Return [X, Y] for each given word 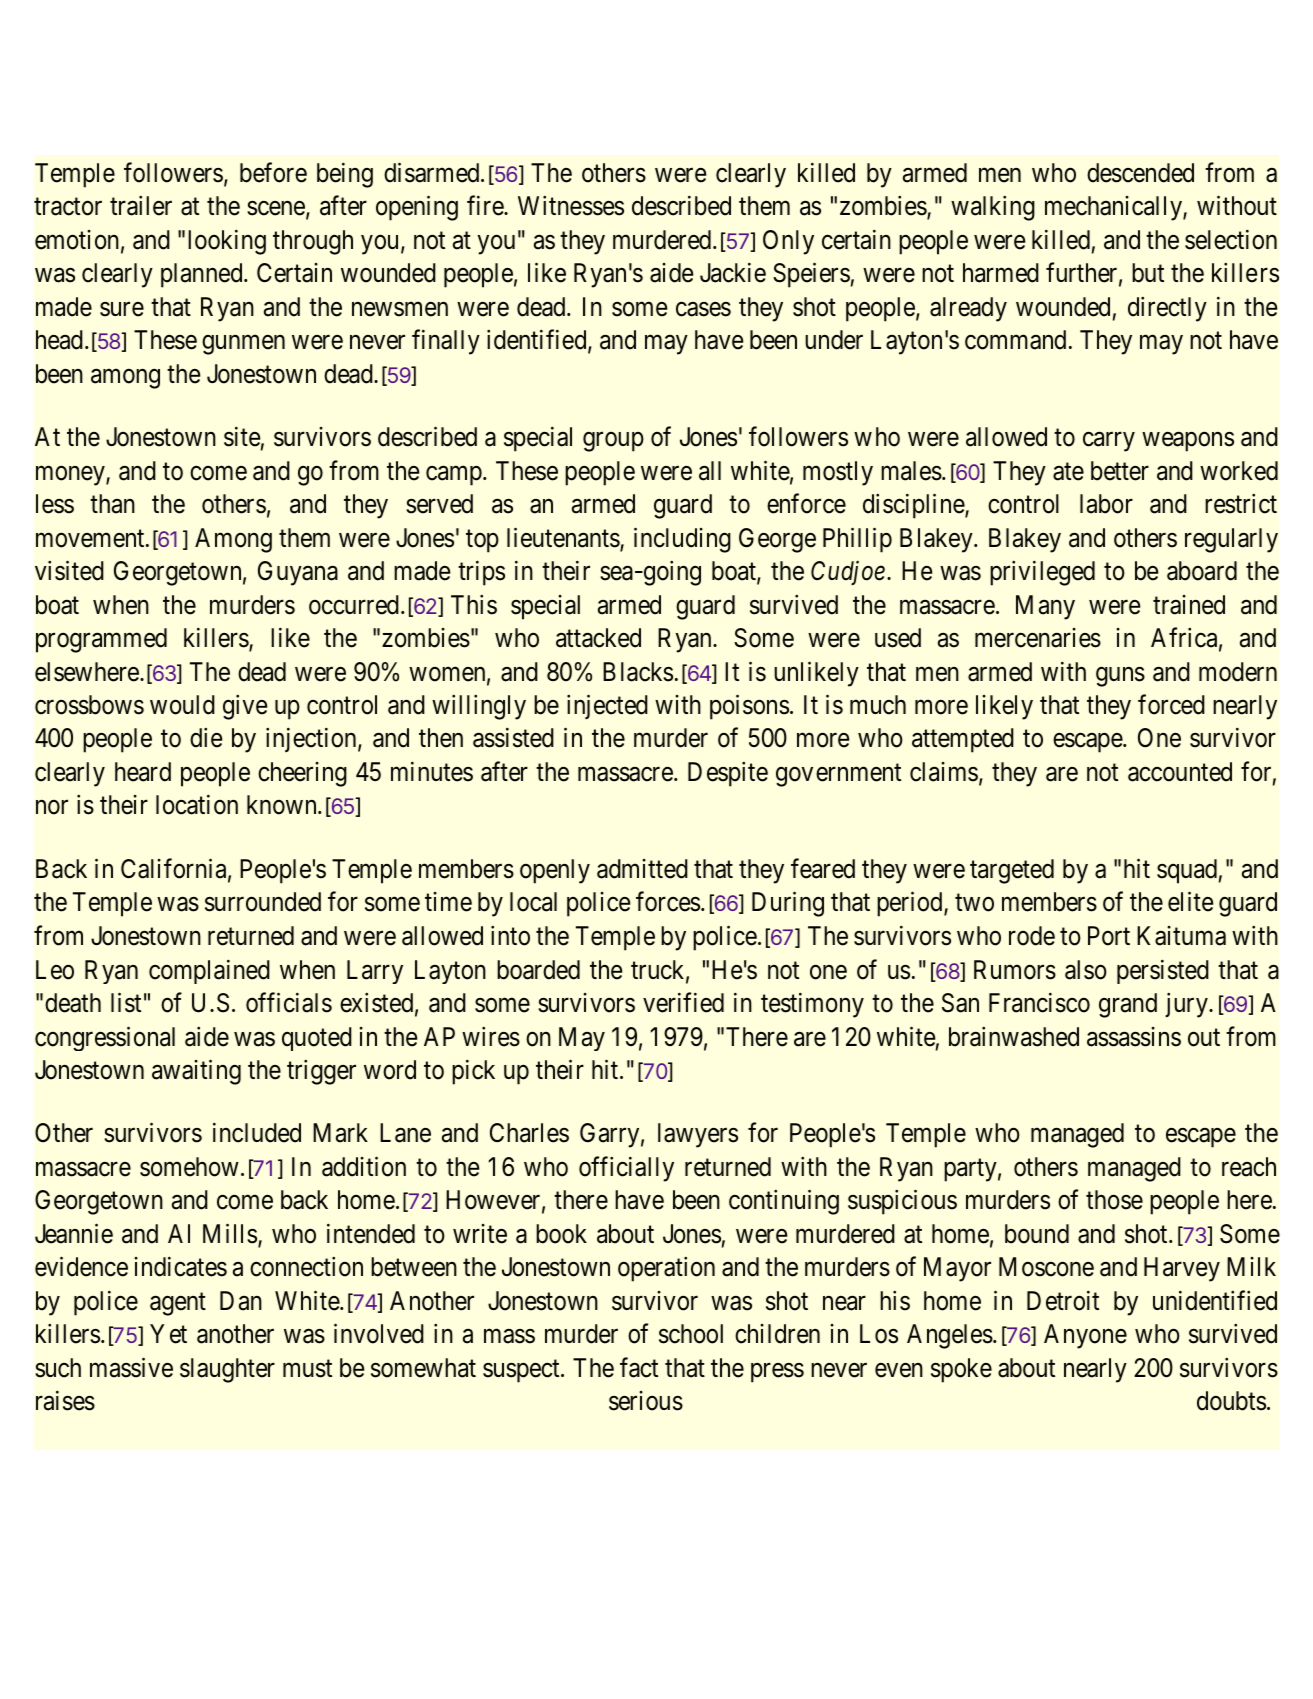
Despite [728, 774]
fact [639, 1367]
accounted [1180, 772]
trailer [141, 206]
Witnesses [571, 206]
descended [1140, 173]
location [197, 805]
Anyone [1085, 1336]
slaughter [227, 1370]
